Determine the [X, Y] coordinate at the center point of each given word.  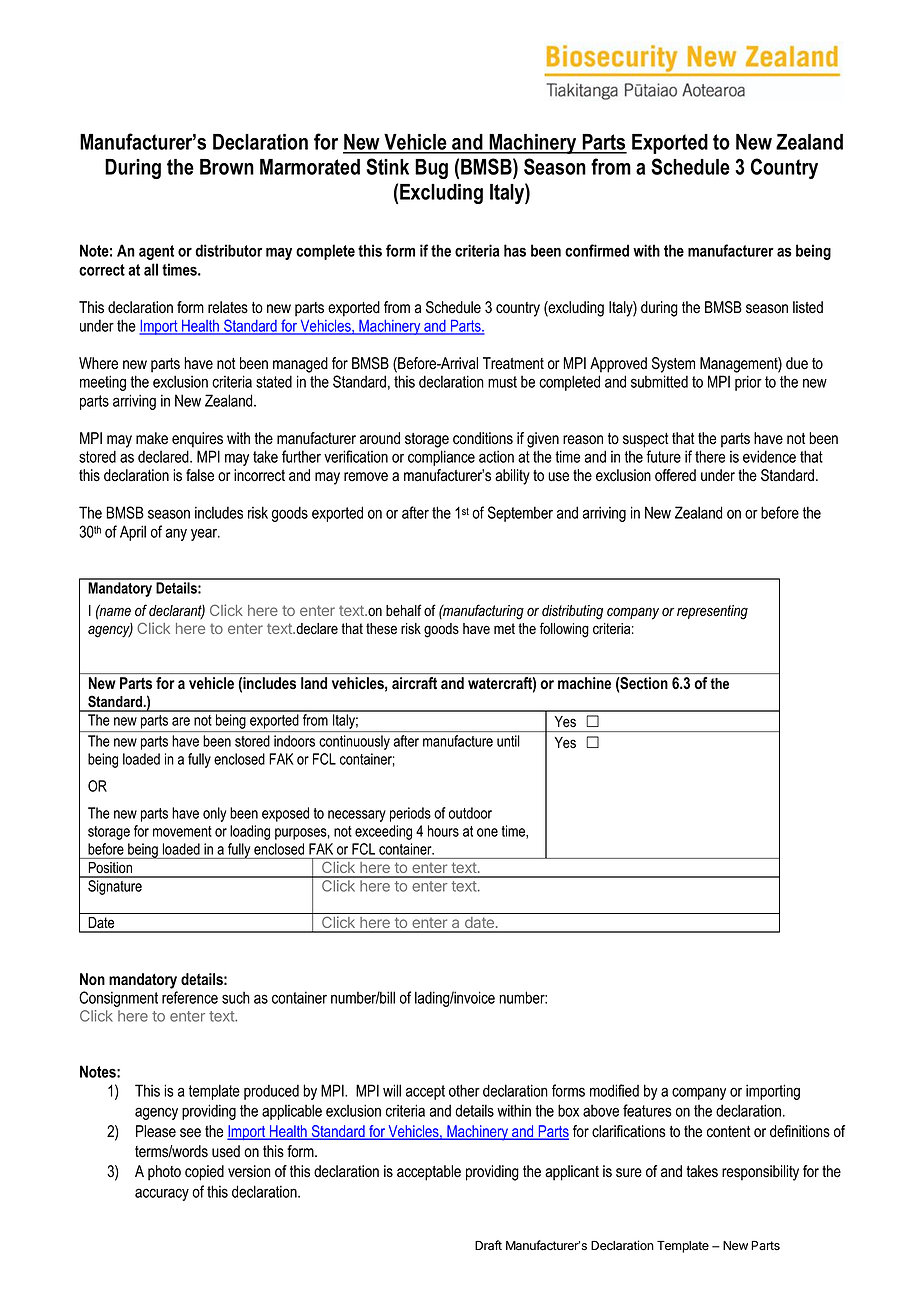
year [205, 534]
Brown [227, 167]
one [487, 832]
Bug [431, 169]
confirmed [597, 250]
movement [182, 831]
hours [443, 831]
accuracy [162, 1194]
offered [675, 475]
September [520, 514]
